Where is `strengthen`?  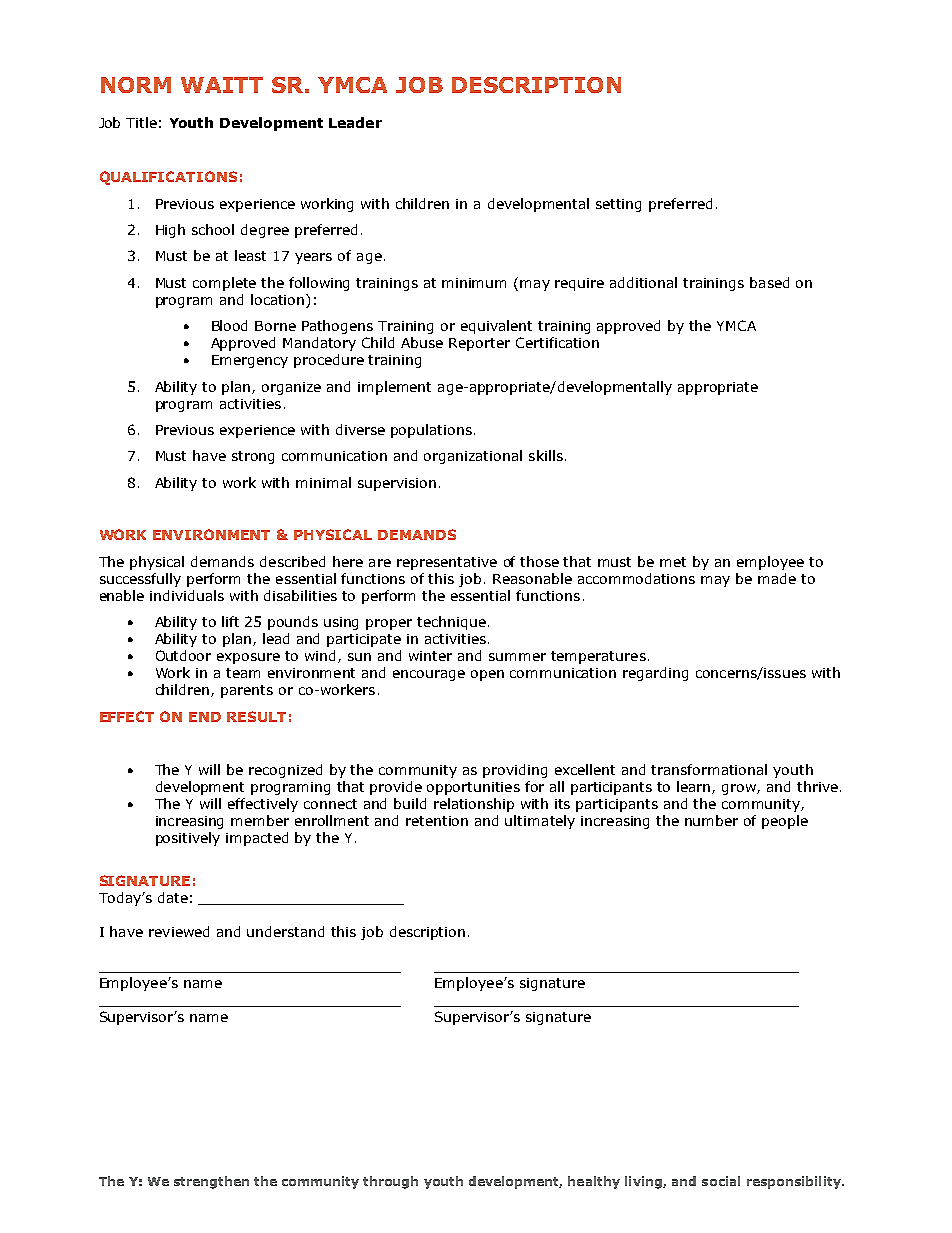
strengthen is located at coordinates (211, 1182).
